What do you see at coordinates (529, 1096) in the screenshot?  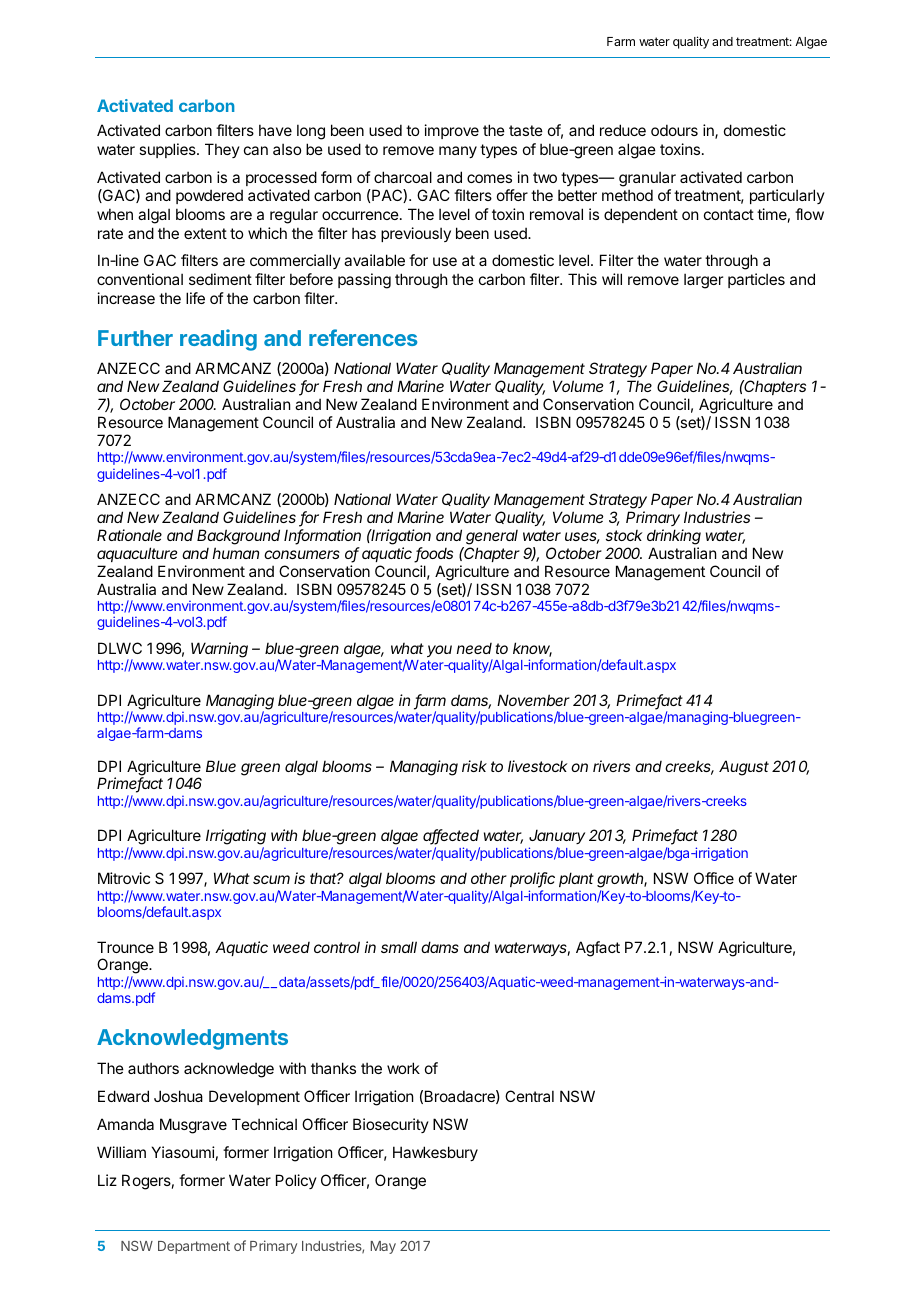 I see `Central` at bounding box center [529, 1096].
